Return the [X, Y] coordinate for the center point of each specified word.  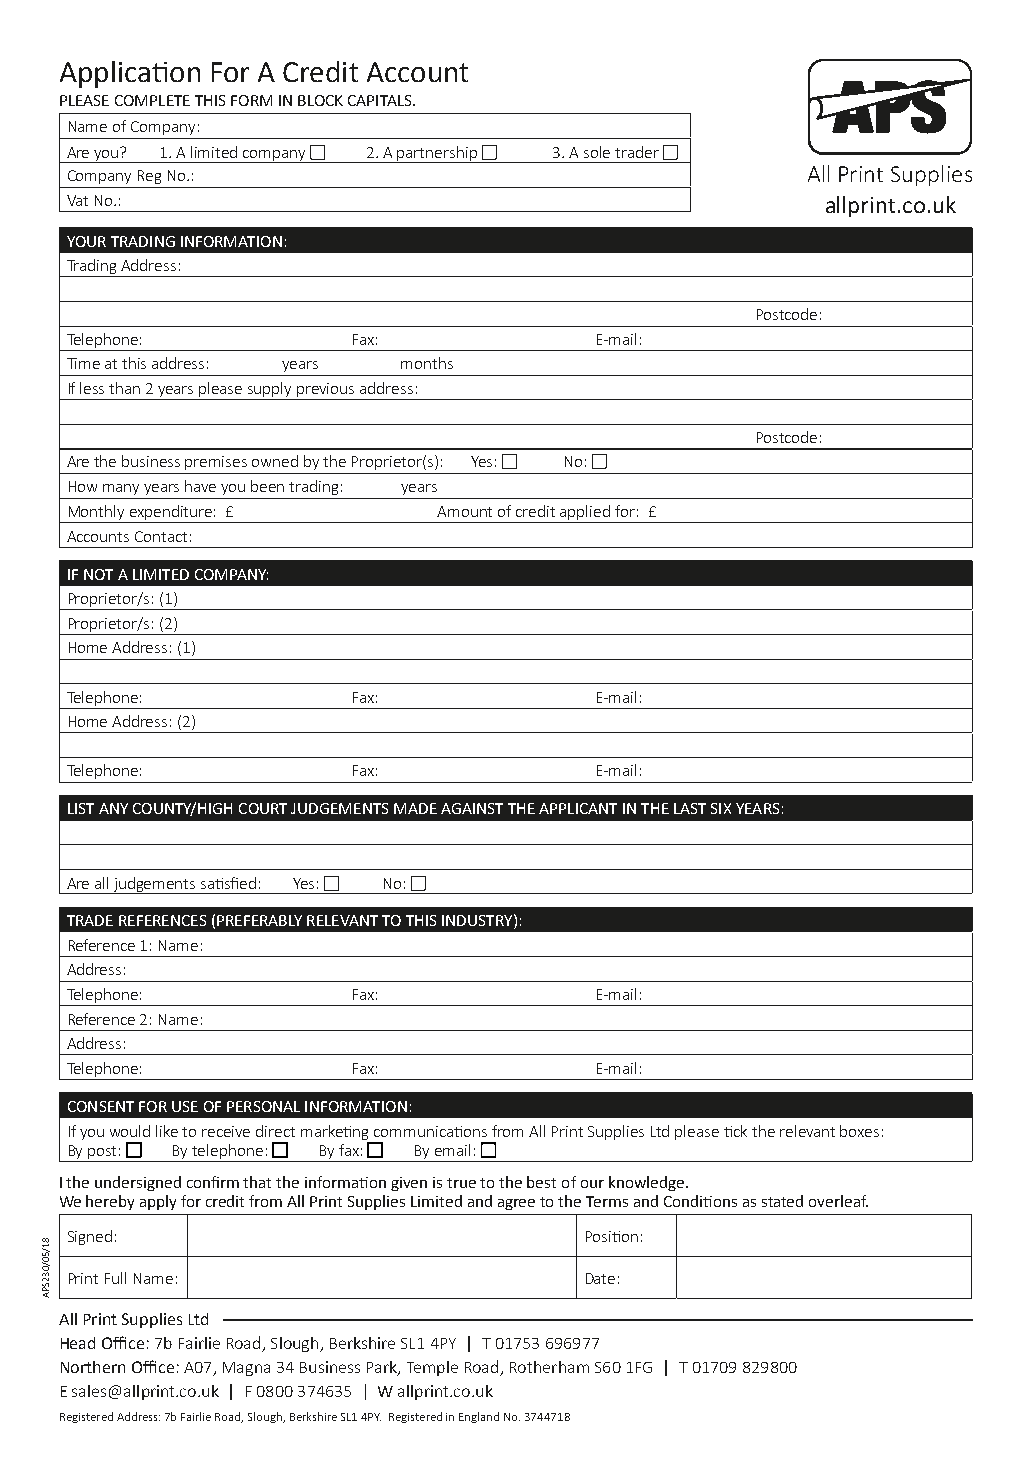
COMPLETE [152, 100]
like [167, 1131]
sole [597, 152]
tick [735, 1131]
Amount [464, 511]
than [124, 388]
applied [585, 512]
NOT [98, 574]
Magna [246, 1369]
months [427, 363]
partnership [437, 154]
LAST [690, 808]
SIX [721, 808]
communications [430, 1131]
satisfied [228, 883]
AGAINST [472, 808]
